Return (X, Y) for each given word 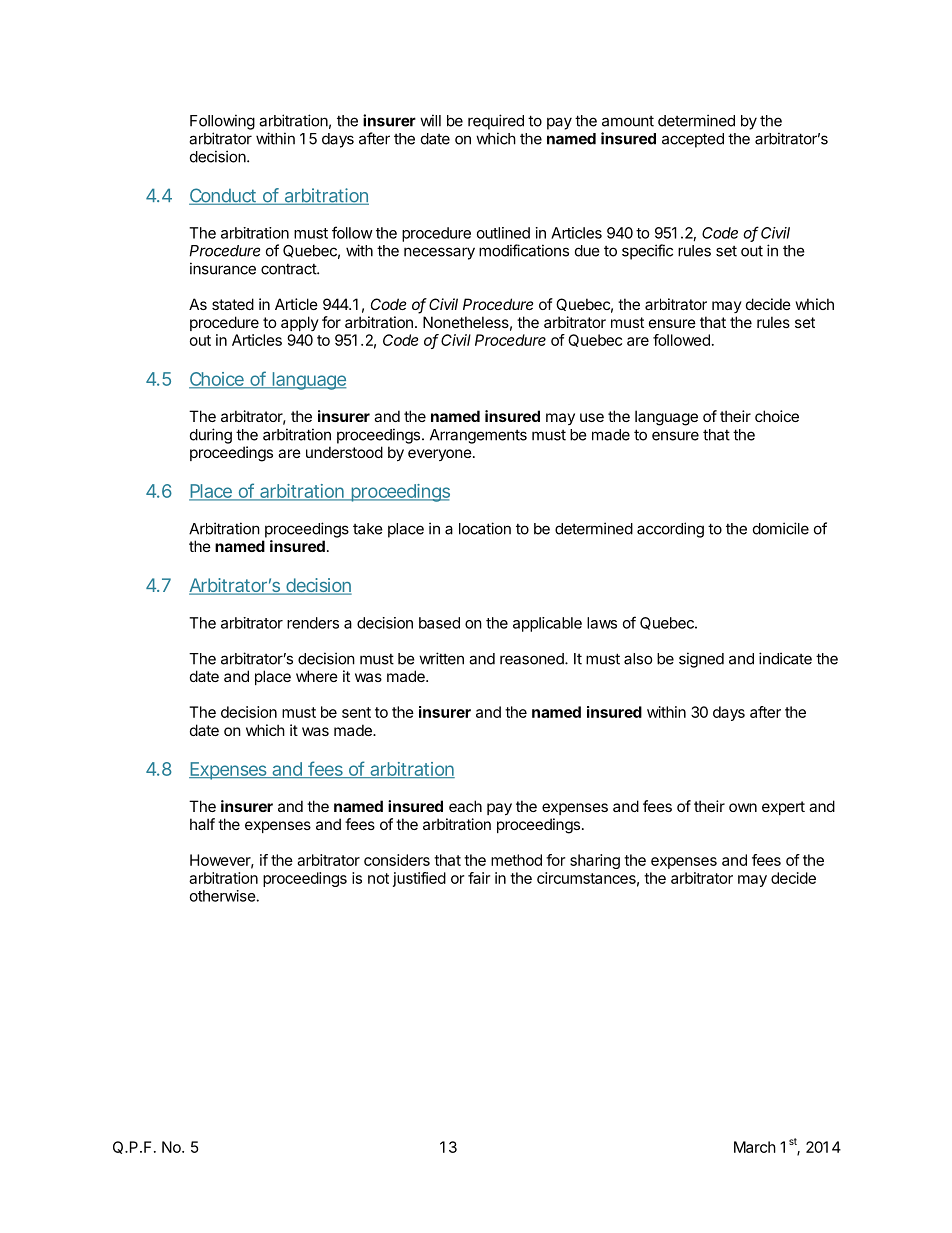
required (496, 122)
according (670, 530)
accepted (693, 140)
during (211, 436)
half (202, 824)
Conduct (224, 196)
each (465, 806)
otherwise (223, 896)
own (743, 807)
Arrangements (478, 436)
